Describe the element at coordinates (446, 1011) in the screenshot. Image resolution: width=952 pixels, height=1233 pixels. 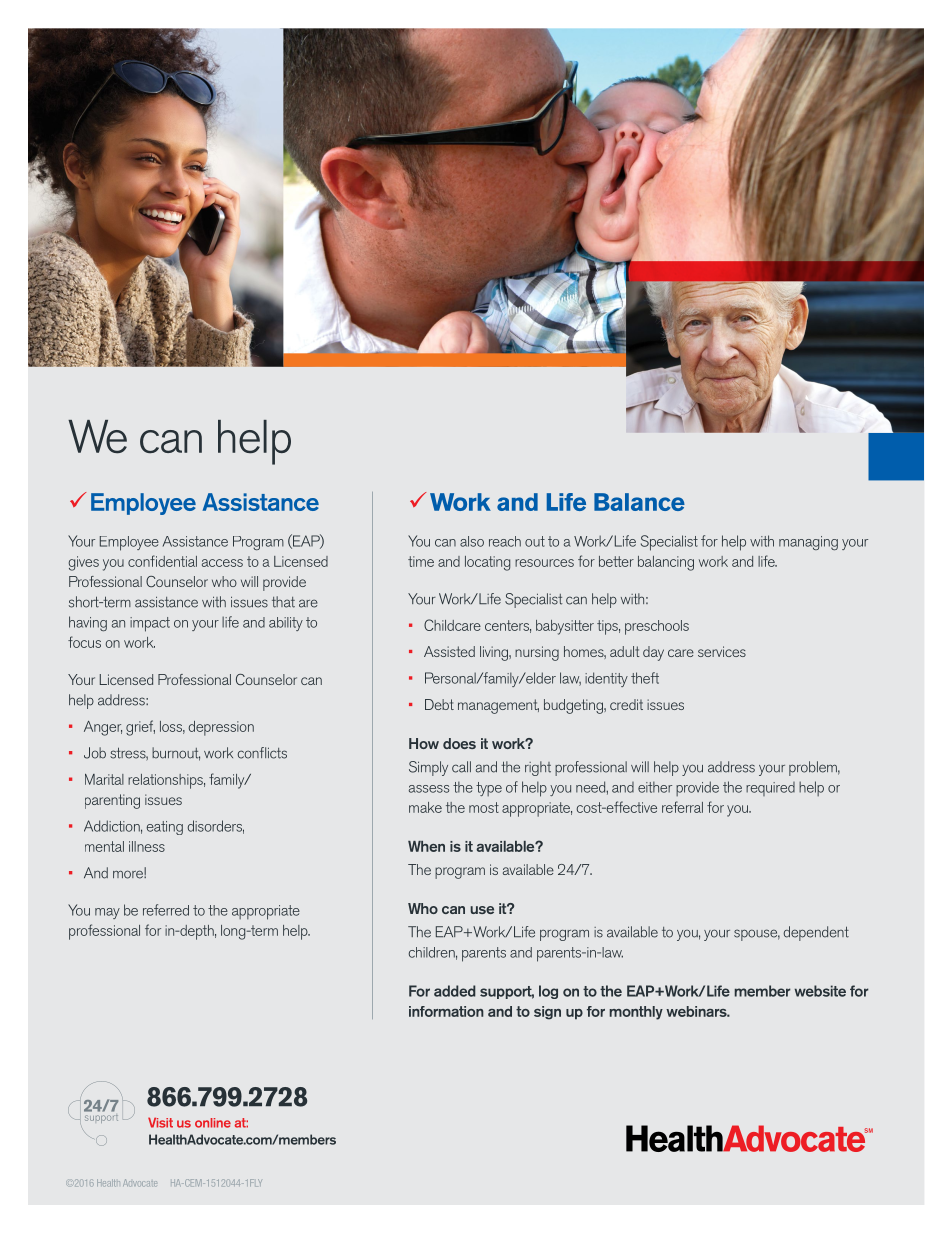
I see `information` at that location.
